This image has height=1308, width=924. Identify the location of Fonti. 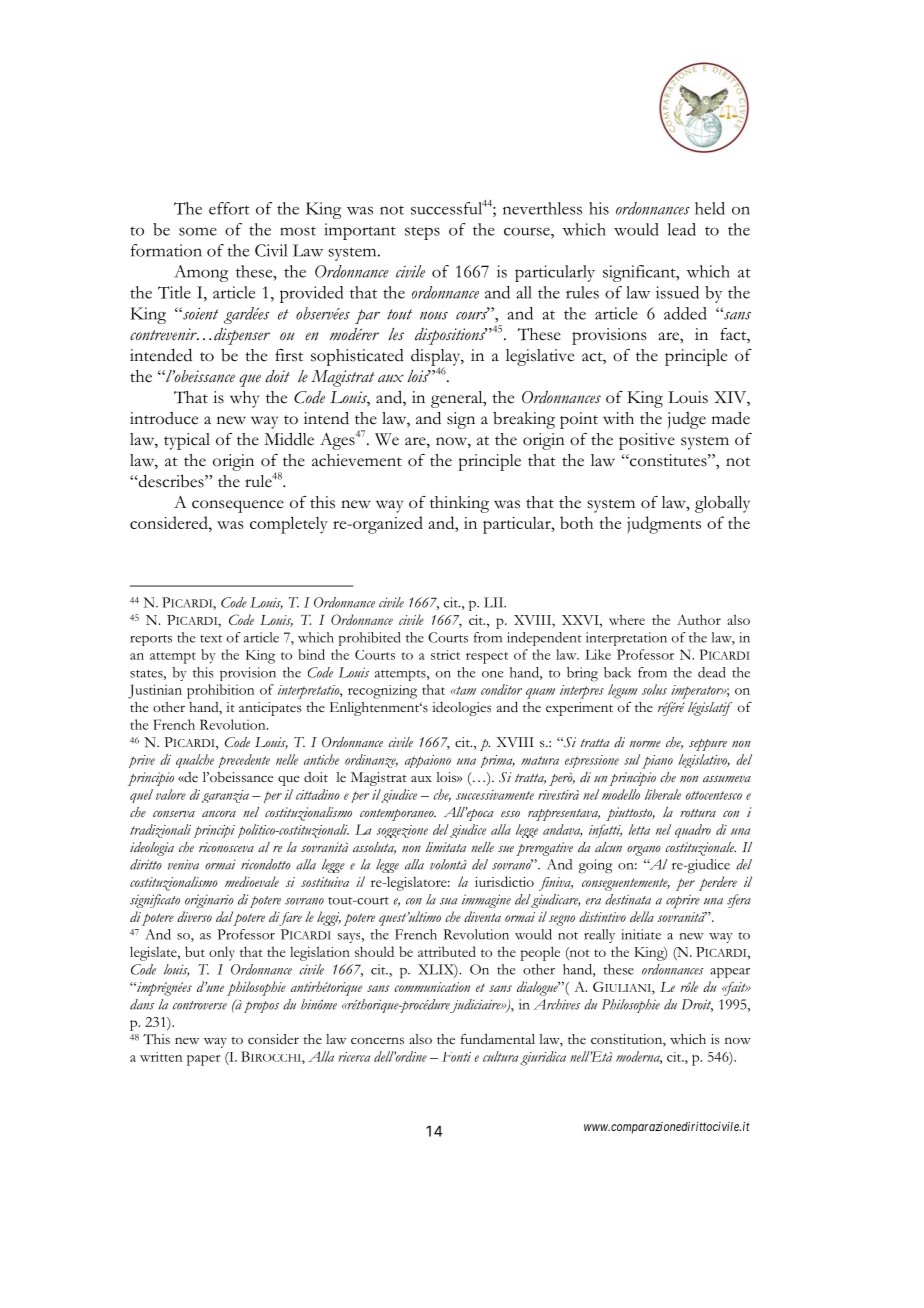
(456, 1057).
